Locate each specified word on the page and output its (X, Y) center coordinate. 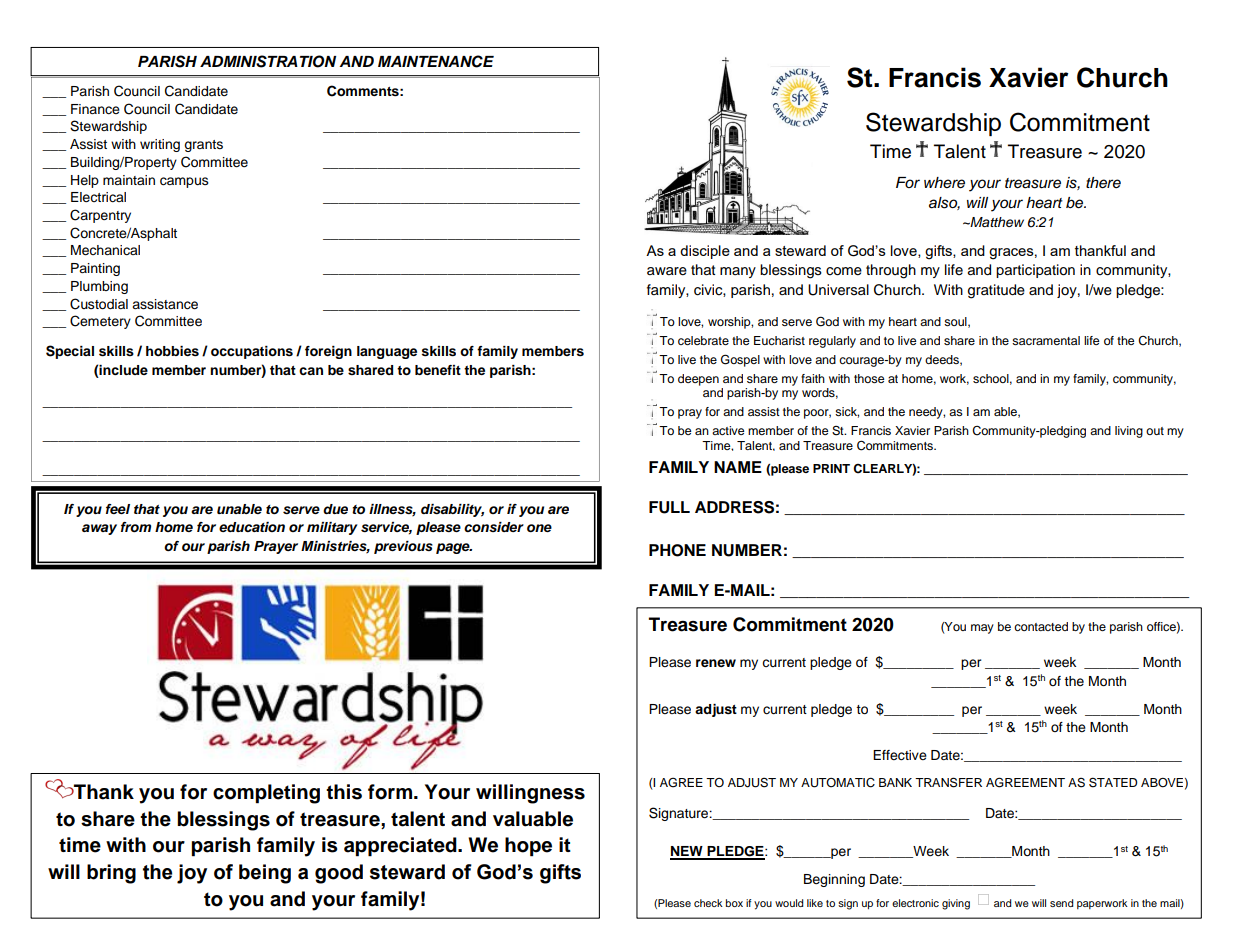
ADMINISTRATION (268, 61)
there (1103, 183)
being (265, 874)
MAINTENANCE (436, 61)
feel (118, 509)
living (1129, 432)
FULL (669, 507)
